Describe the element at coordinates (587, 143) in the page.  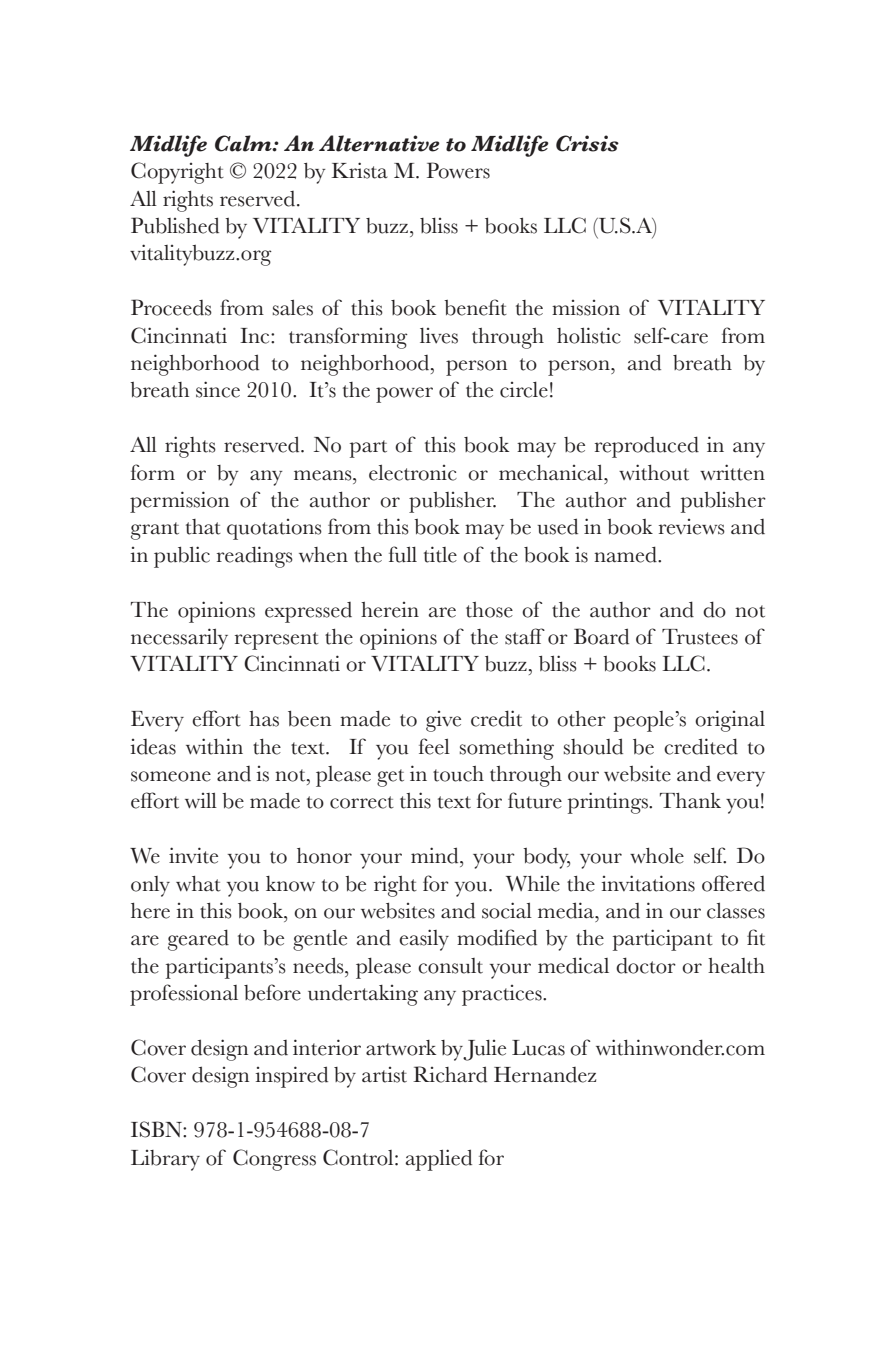
I see `Crisis` at that location.
